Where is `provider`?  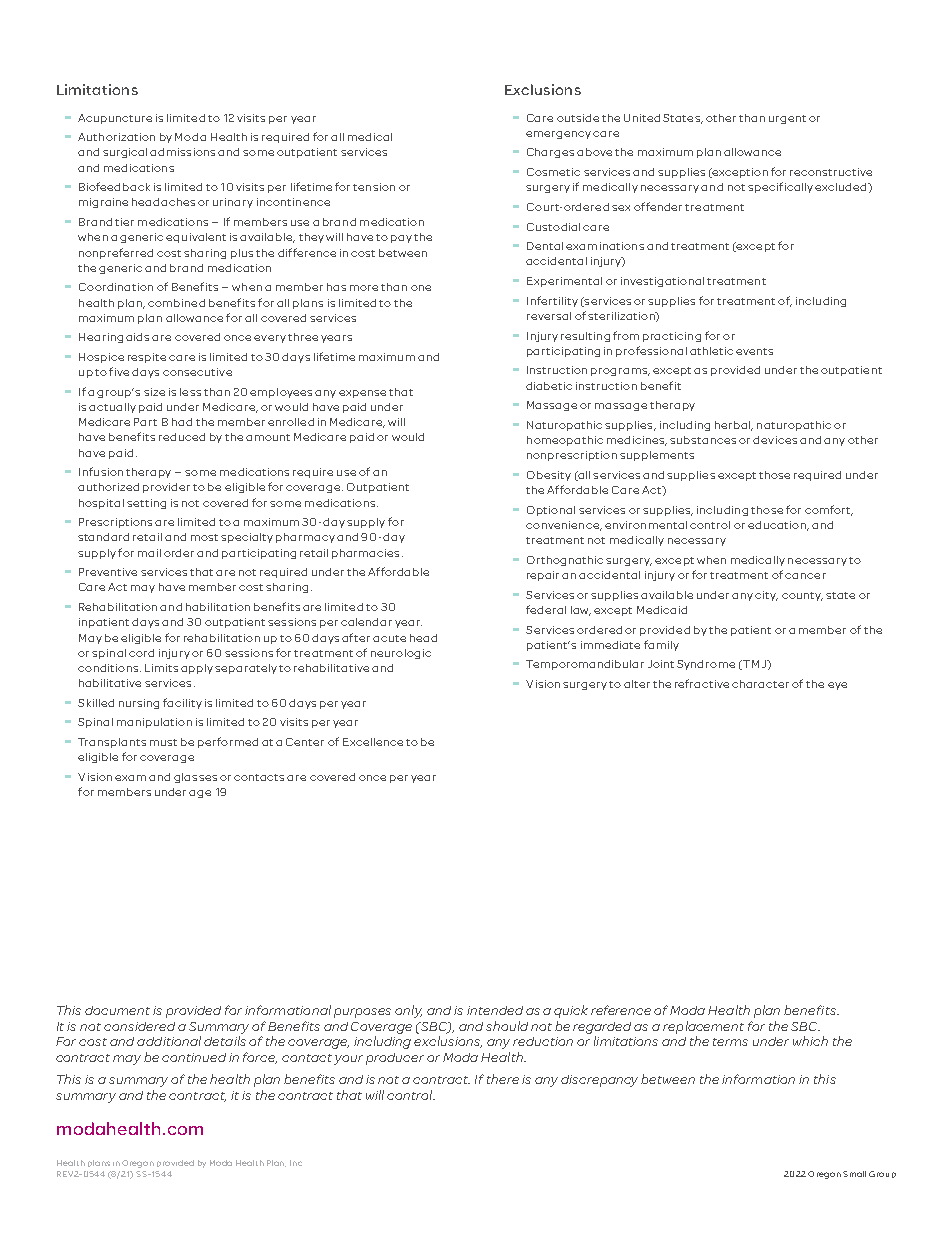 provider is located at coordinates (166, 488).
